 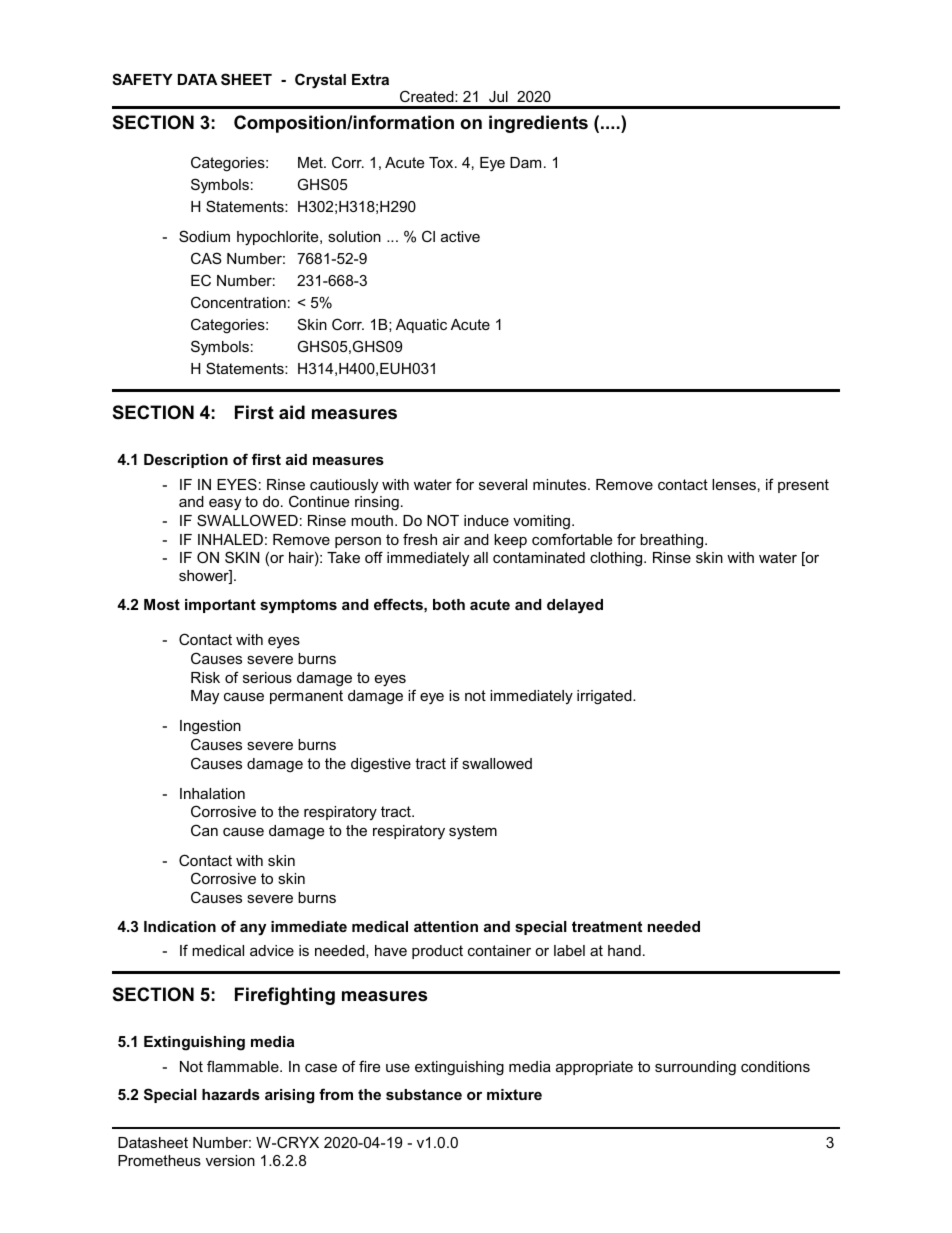 What do you see at coordinates (538, 124) in the document?
I see `ingredients` at bounding box center [538, 124].
